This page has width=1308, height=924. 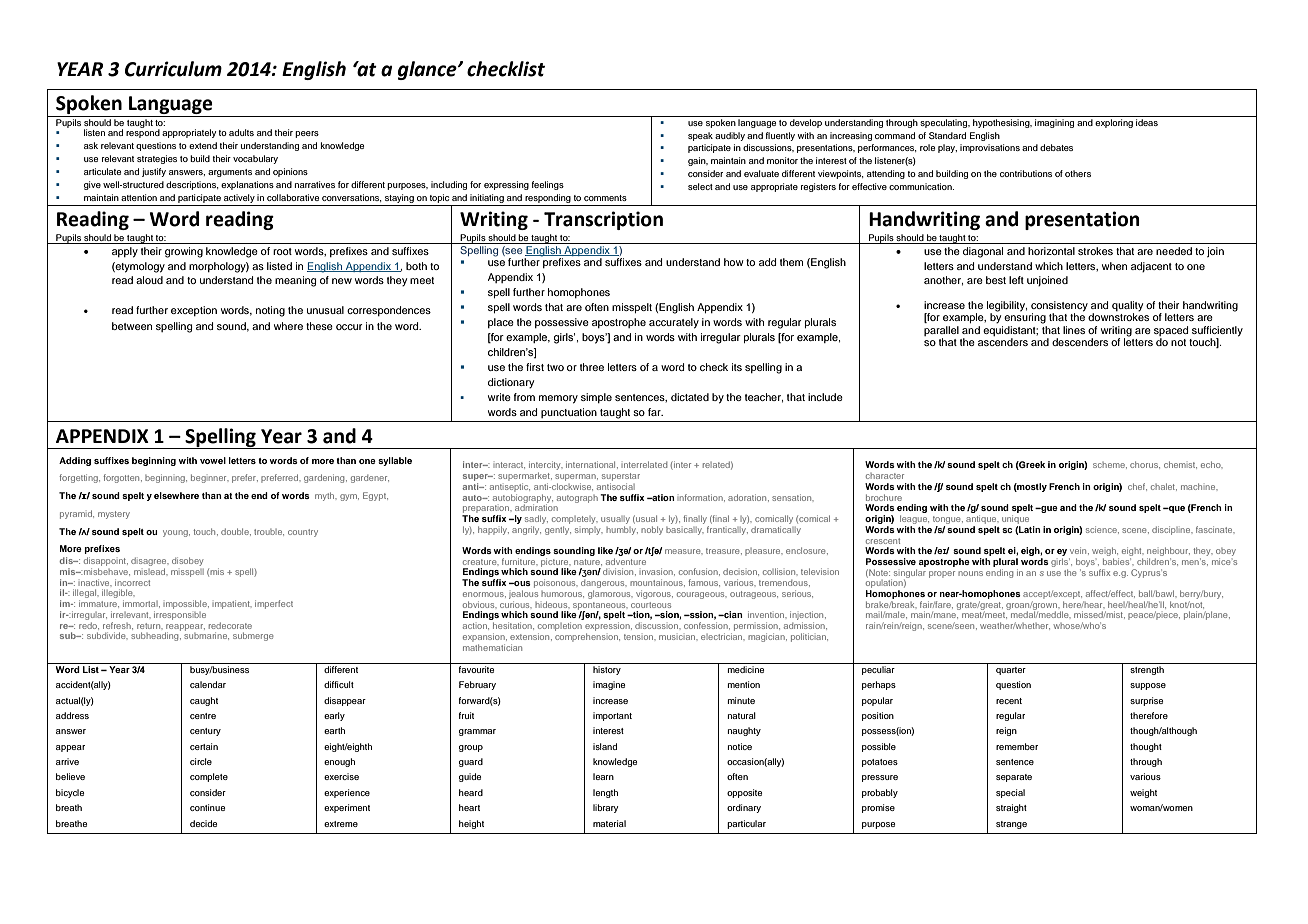 I want to click on simple, so click(x=596, y=398).
